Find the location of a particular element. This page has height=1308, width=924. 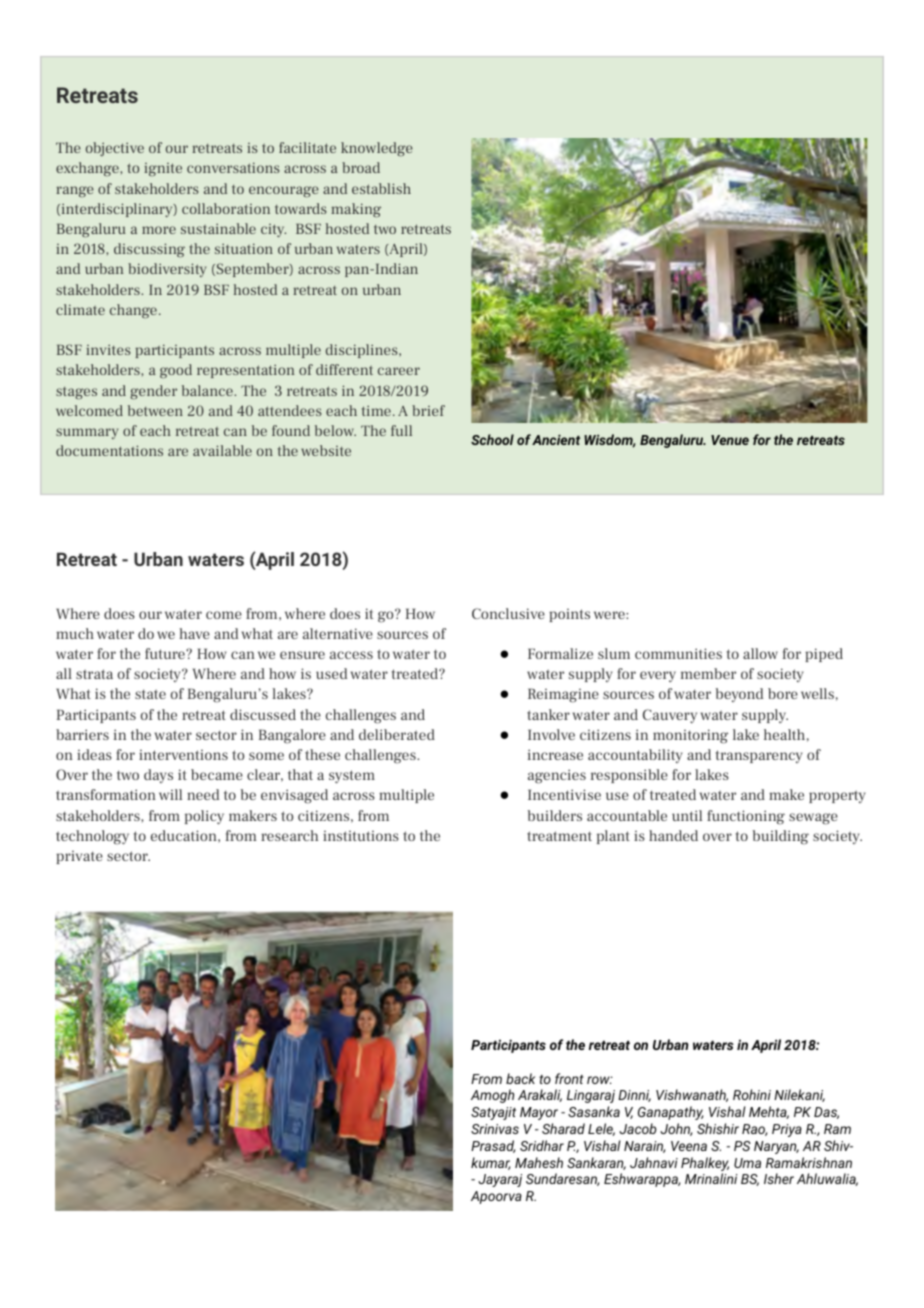

knowledge is located at coordinates (377, 149).
